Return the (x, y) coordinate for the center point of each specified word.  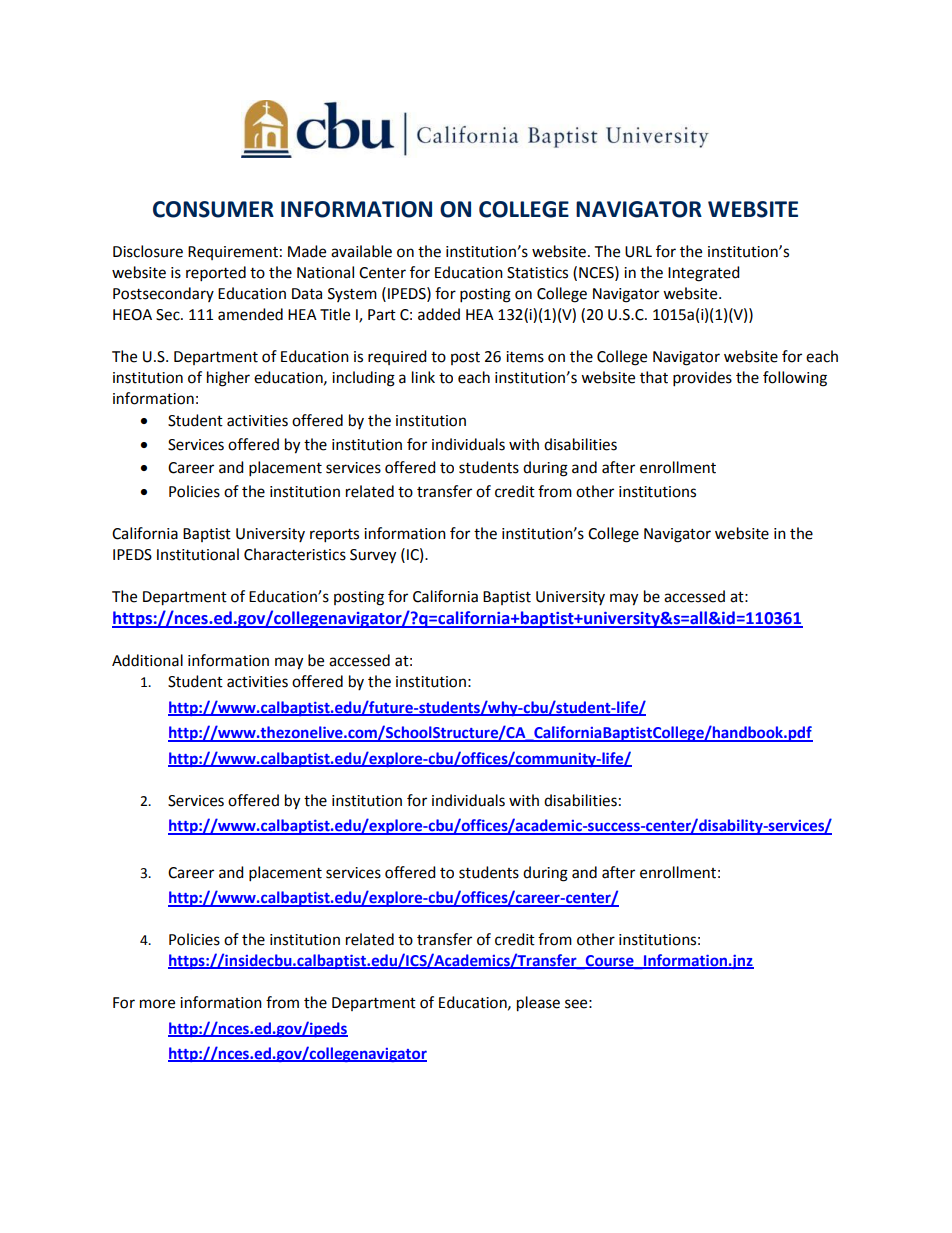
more (157, 1004)
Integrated (704, 274)
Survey (373, 556)
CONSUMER (213, 209)
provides (702, 379)
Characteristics (295, 554)
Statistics (537, 273)
